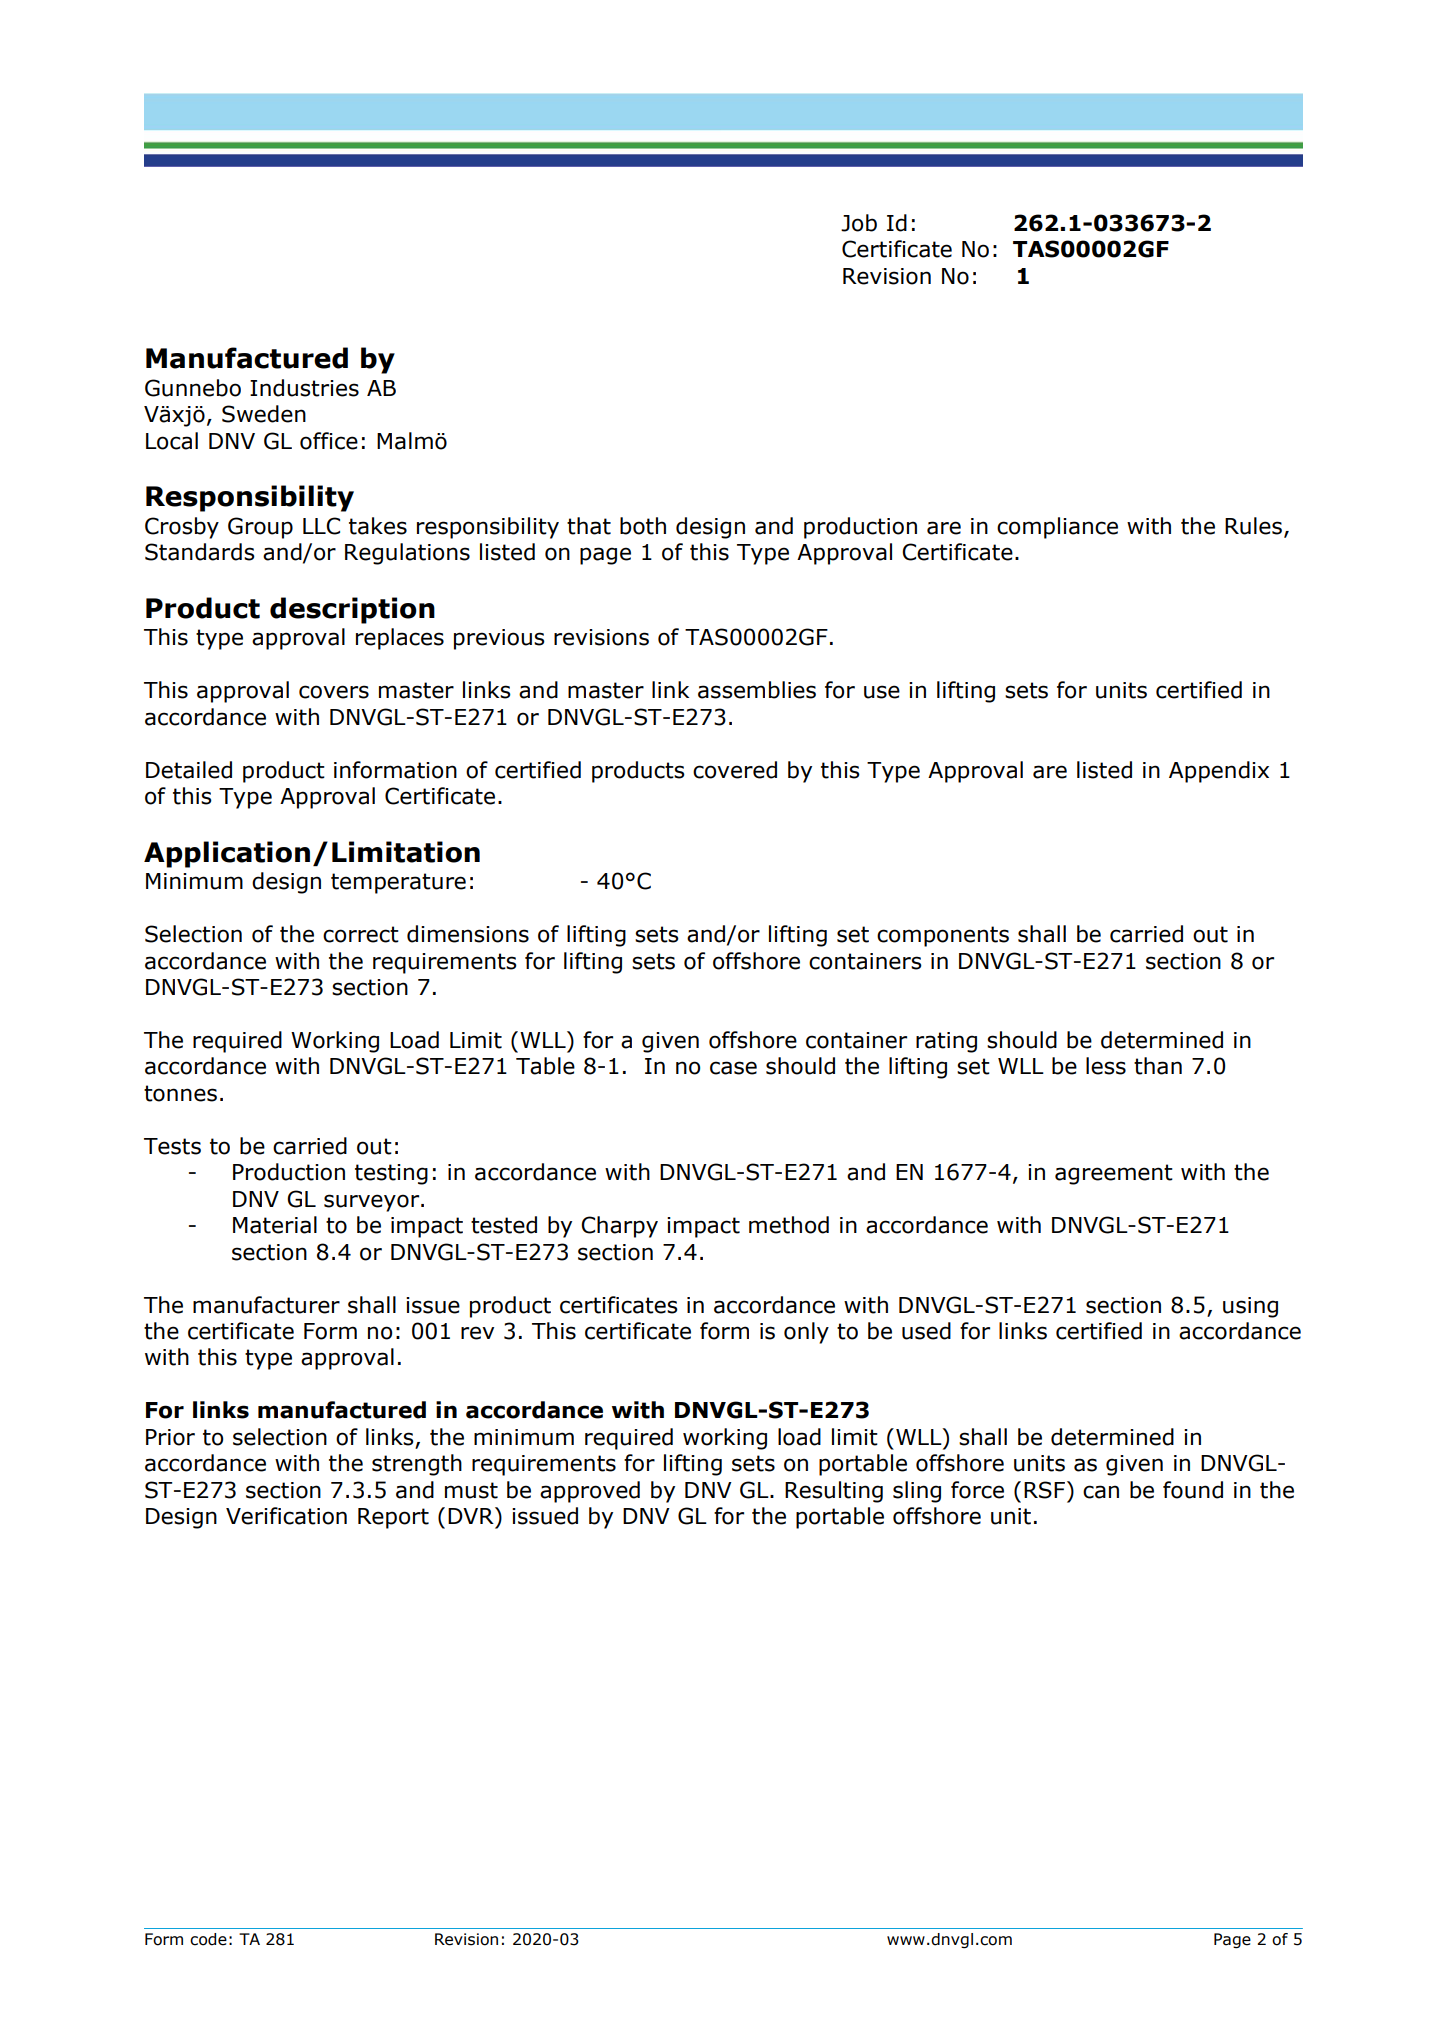  What do you see at coordinates (1057, 528) in the document?
I see `compliance` at bounding box center [1057, 528].
